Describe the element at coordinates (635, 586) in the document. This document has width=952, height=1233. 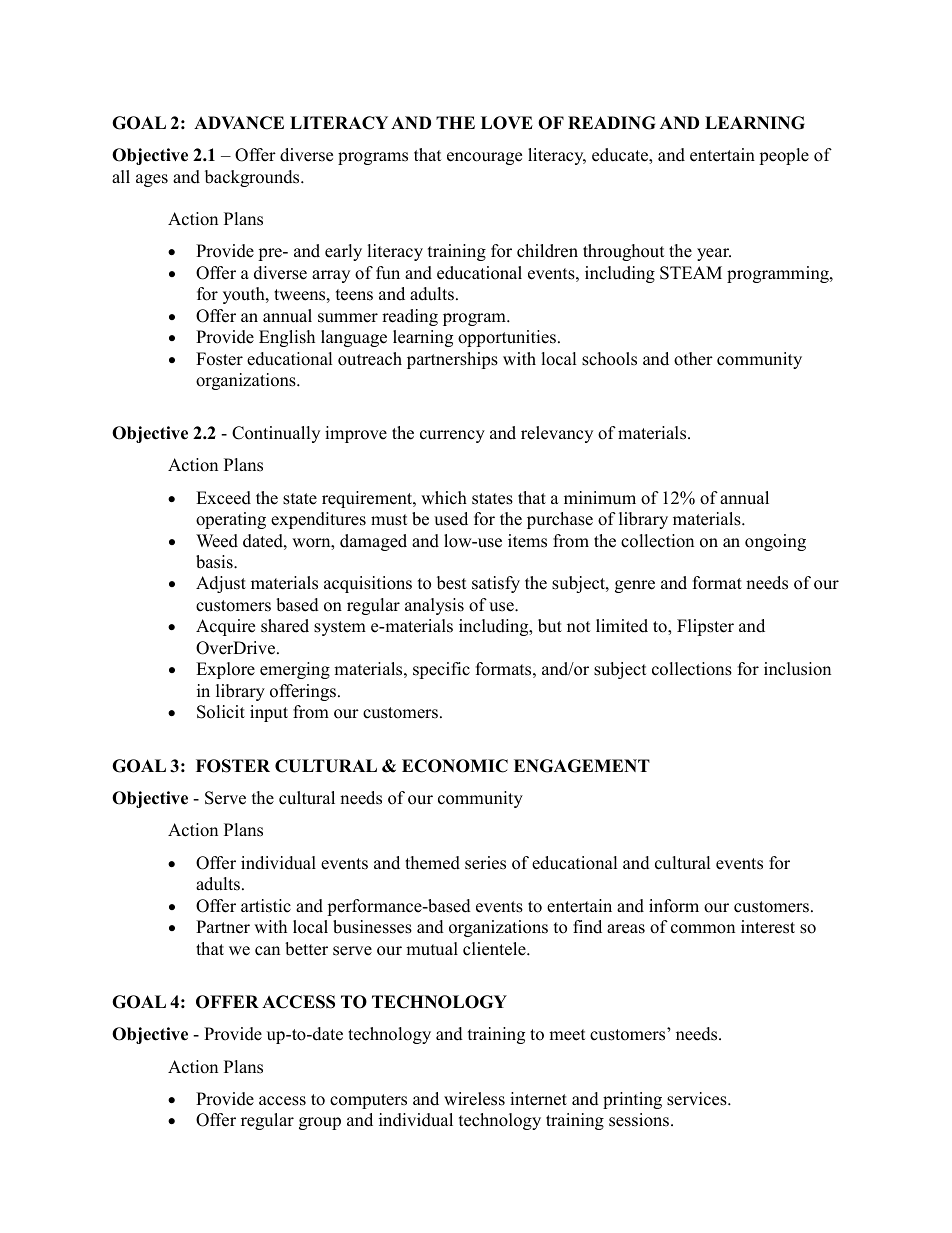
I see `genre` at that location.
